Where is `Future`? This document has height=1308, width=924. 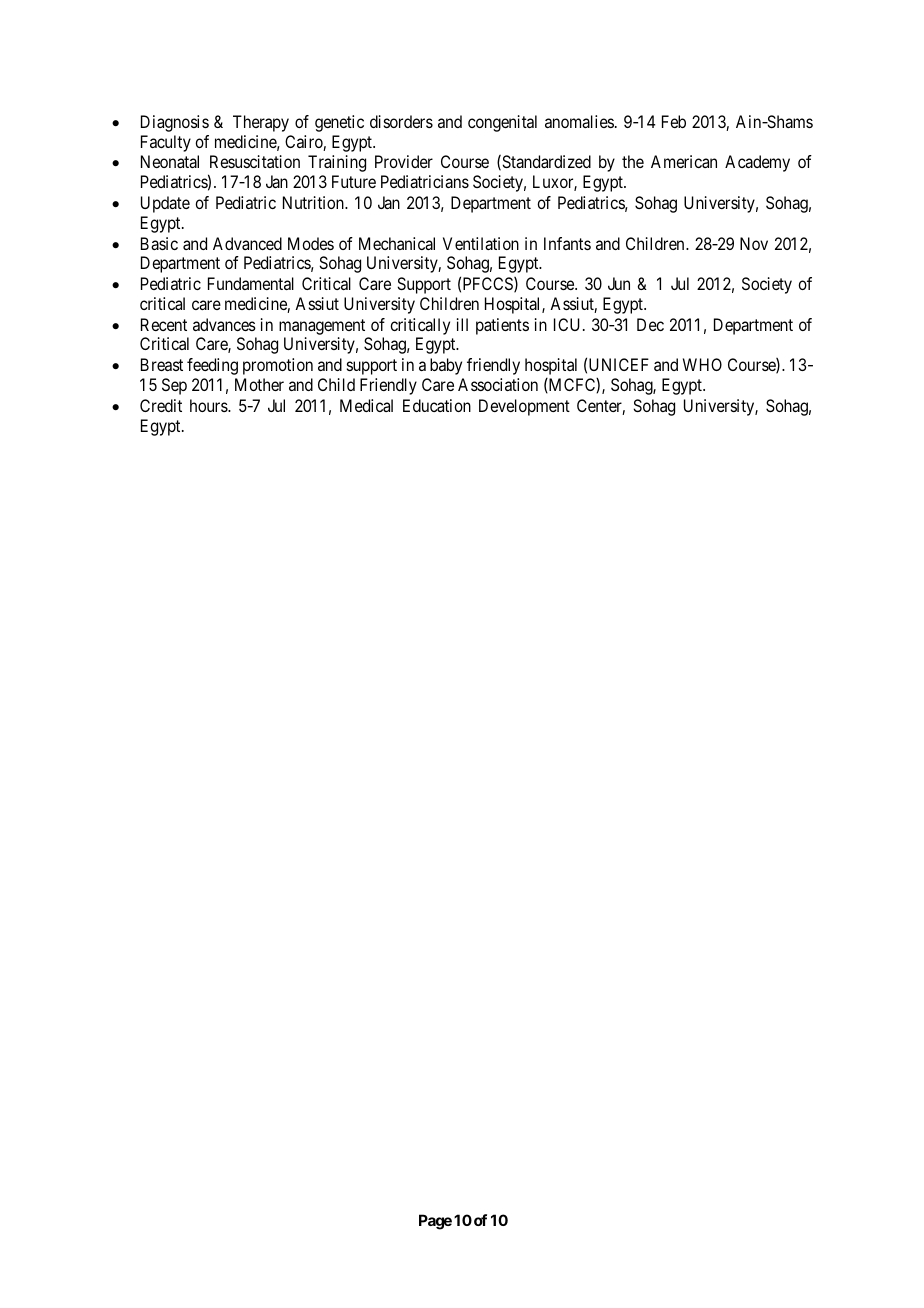
Future is located at coordinates (354, 181).
